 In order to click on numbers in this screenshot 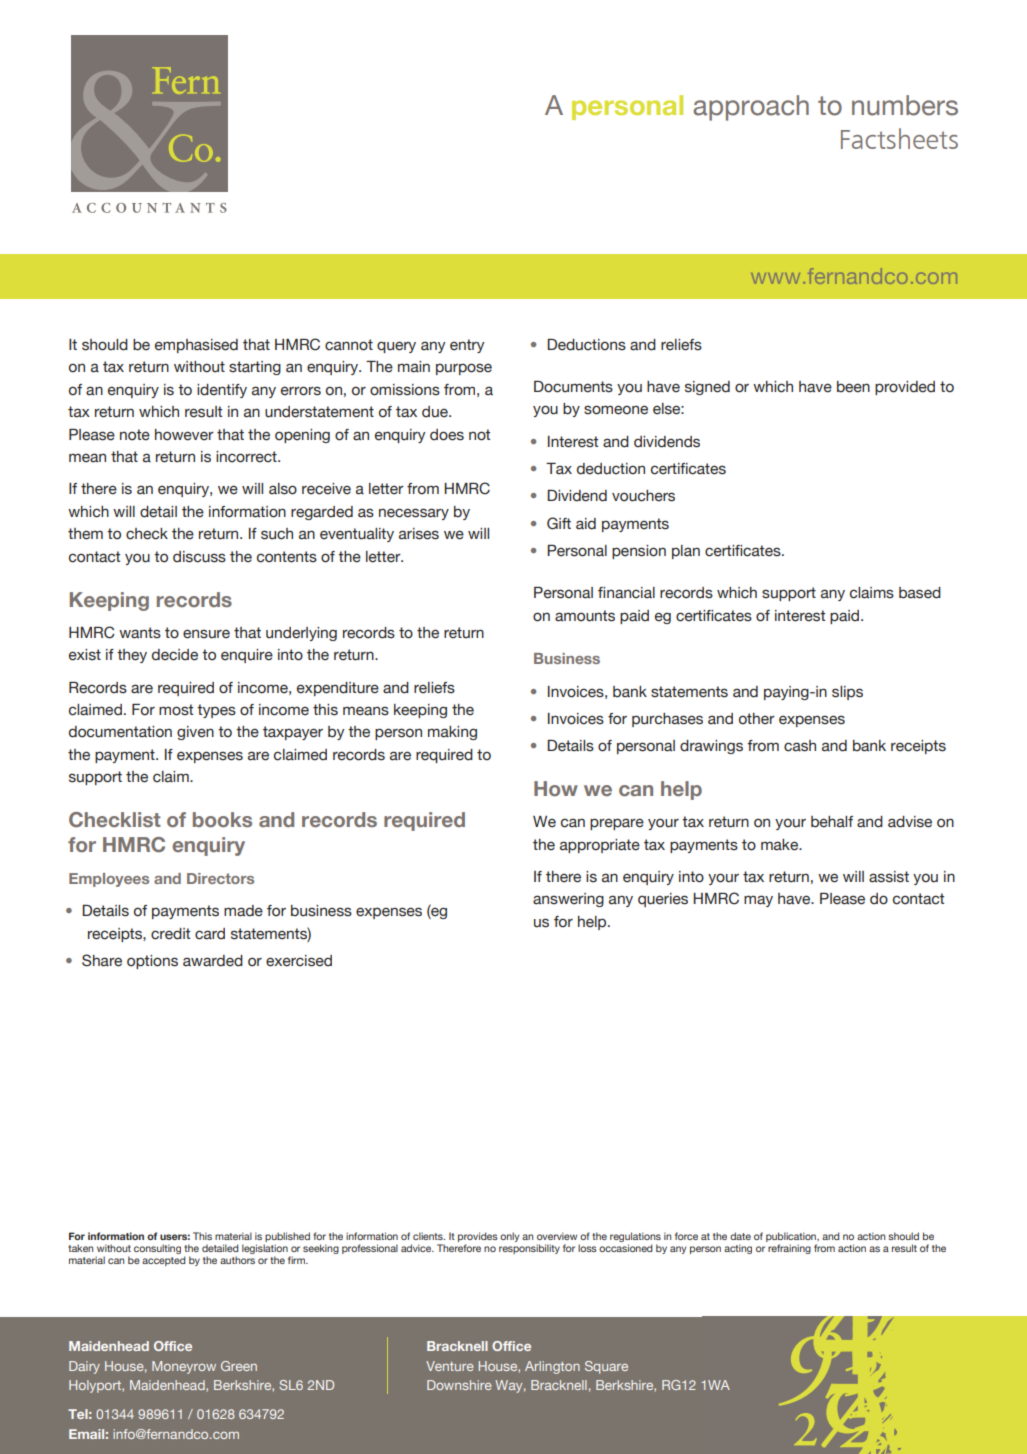, I will do `click(905, 105)`.
